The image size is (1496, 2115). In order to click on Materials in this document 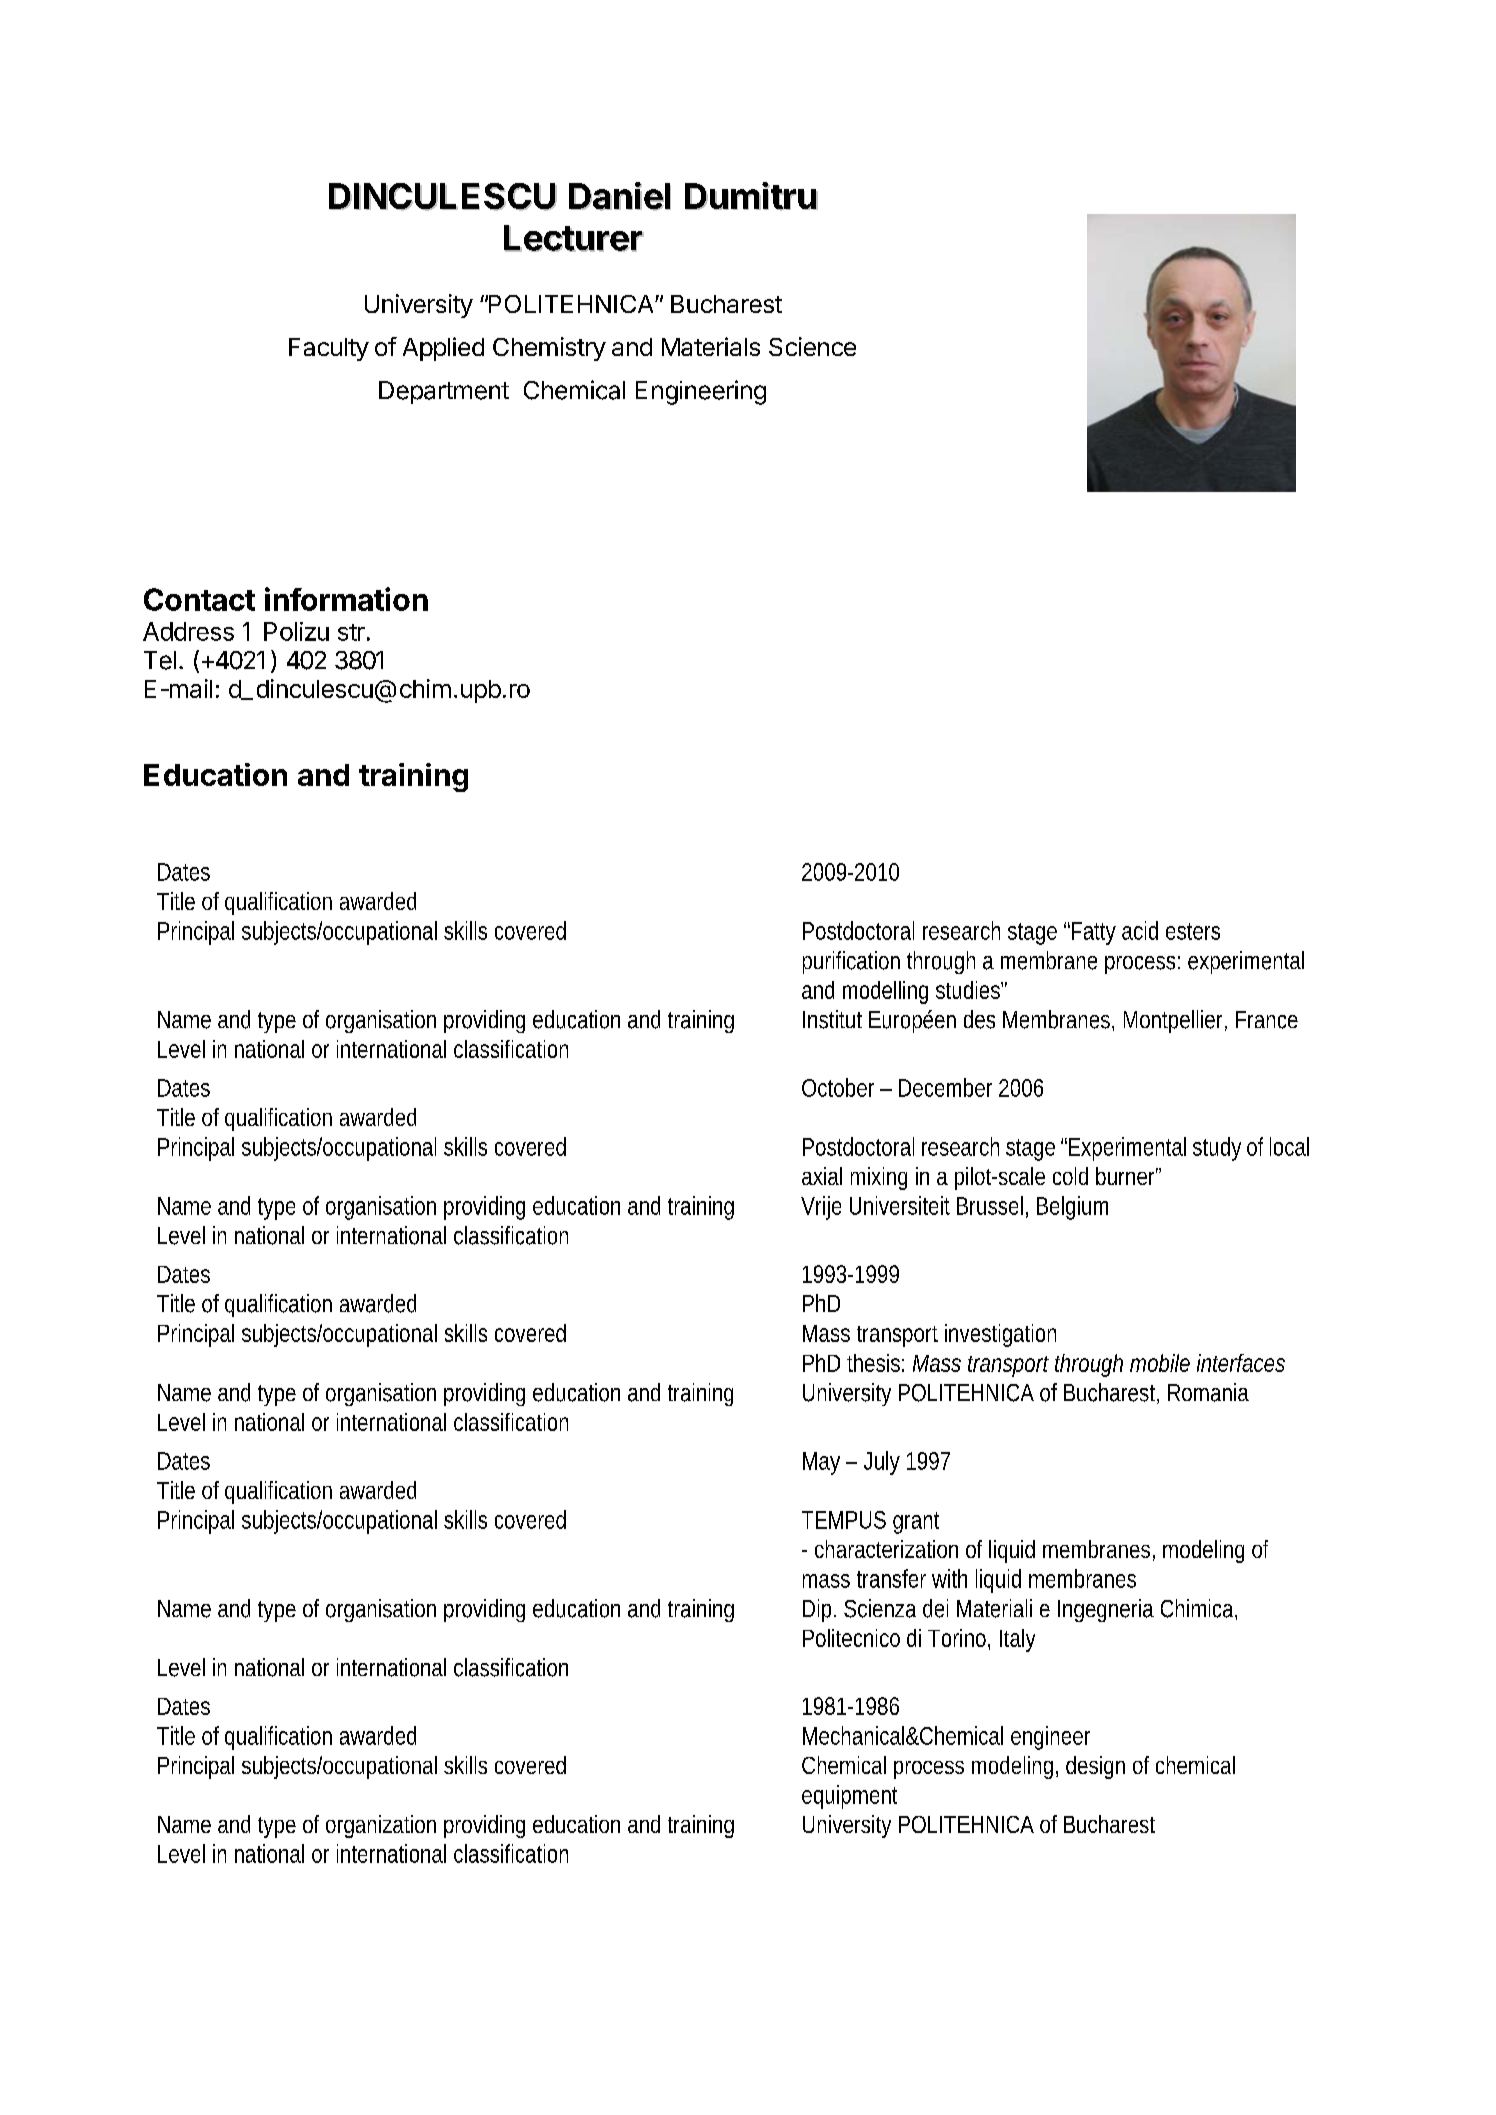, I will do `click(711, 346)`.
